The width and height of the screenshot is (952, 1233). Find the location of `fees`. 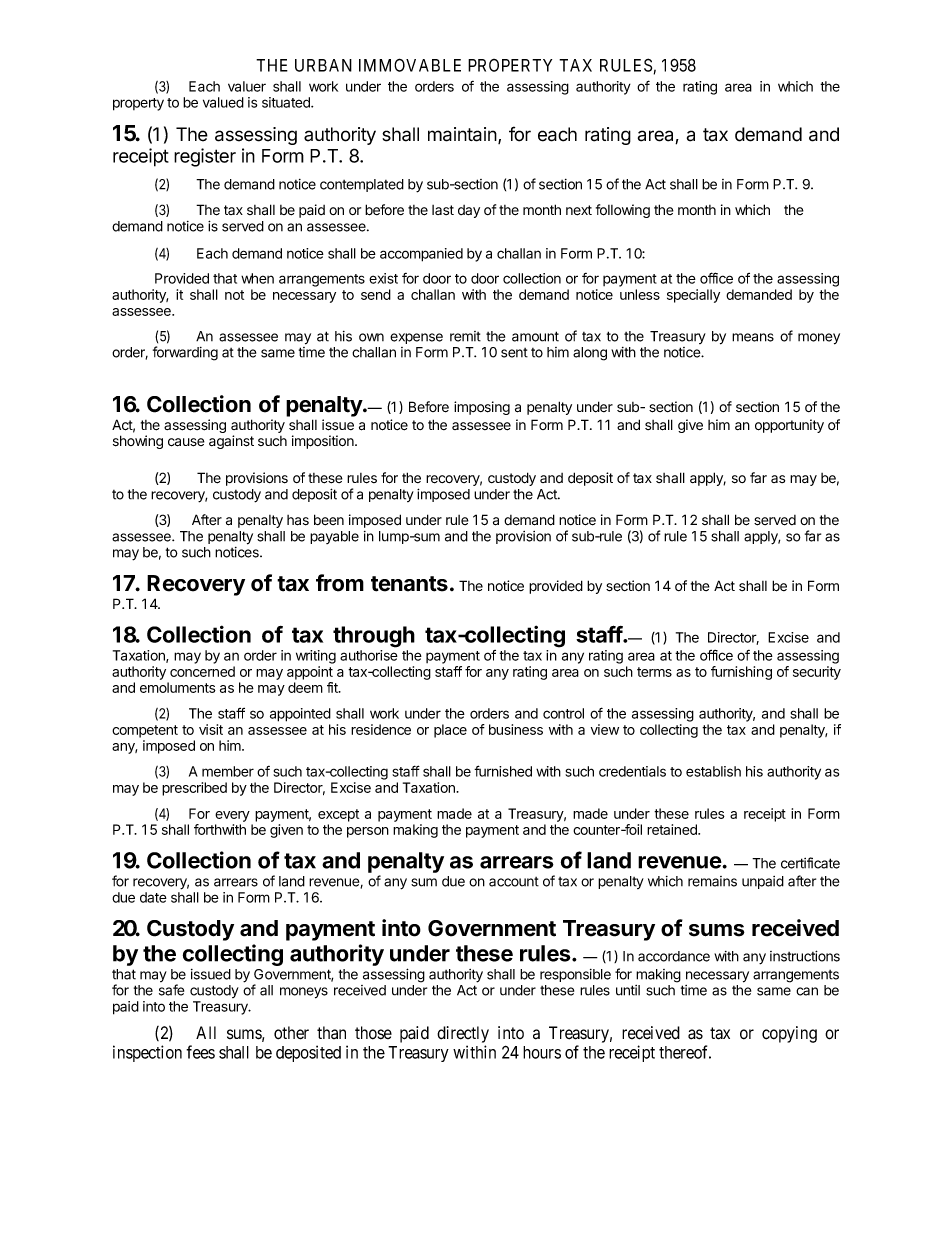

fees is located at coordinates (200, 1052).
